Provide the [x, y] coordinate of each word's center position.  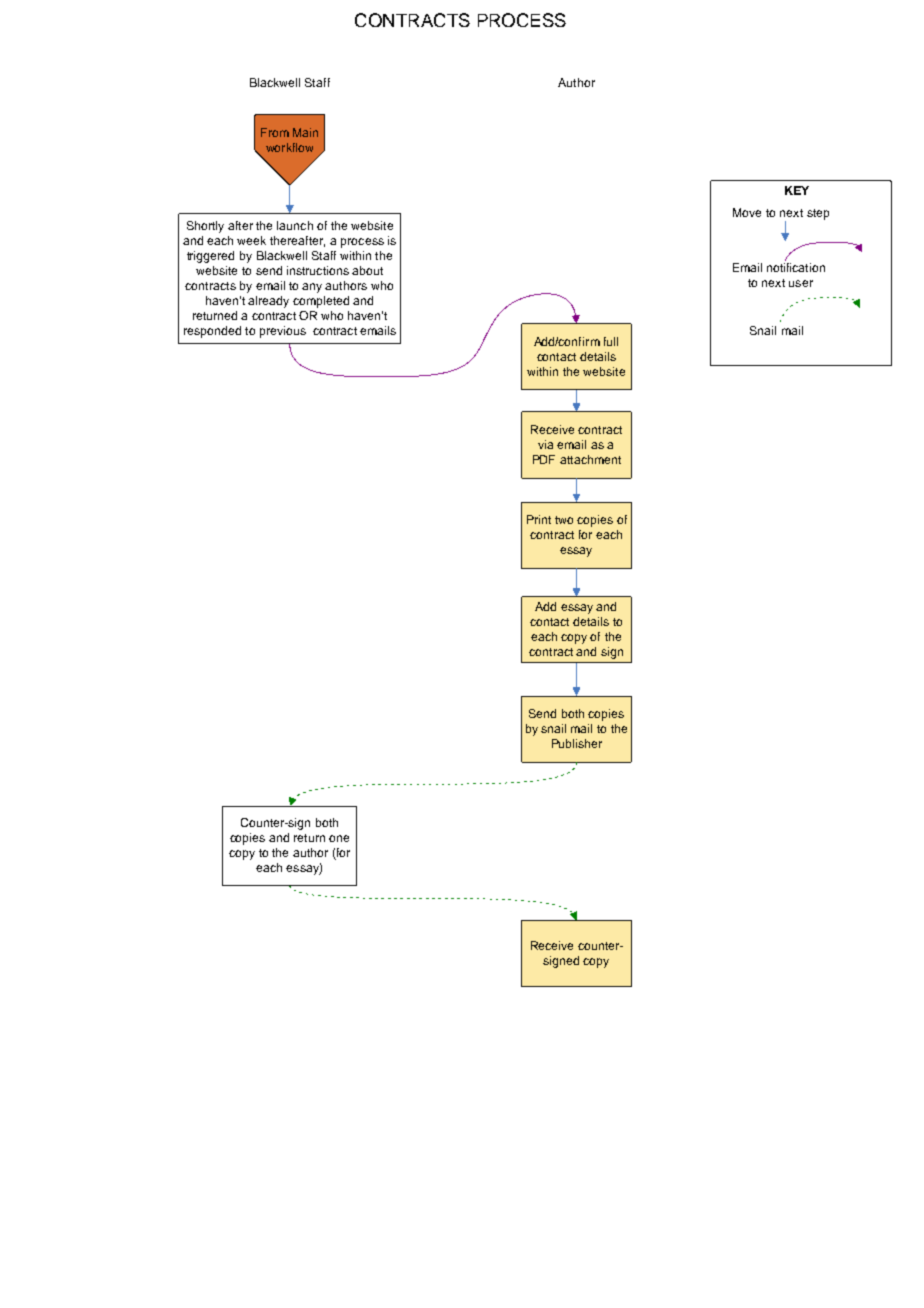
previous [283, 332]
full [611, 341]
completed [321, 302]
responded [212, 332]
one [339, 838]
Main [305, 132]
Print [539, 519]
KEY [797, 190]
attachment [590, 459]
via [545, 444]
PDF [544, 459]
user [801, 283]
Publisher [577, 743]
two [564, 520]
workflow [289, 147]
